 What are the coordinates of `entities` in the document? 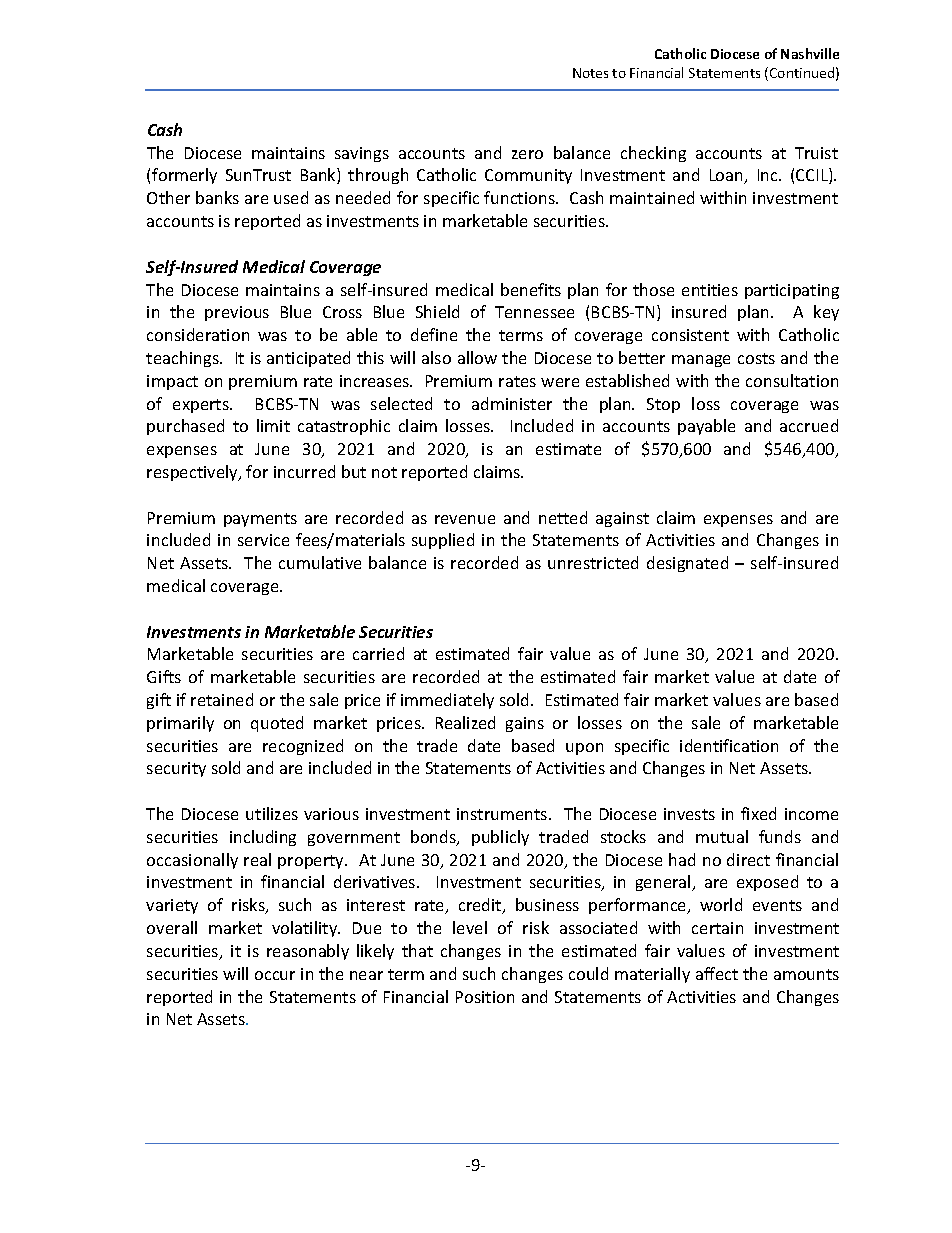 It's located at (710, 290).
